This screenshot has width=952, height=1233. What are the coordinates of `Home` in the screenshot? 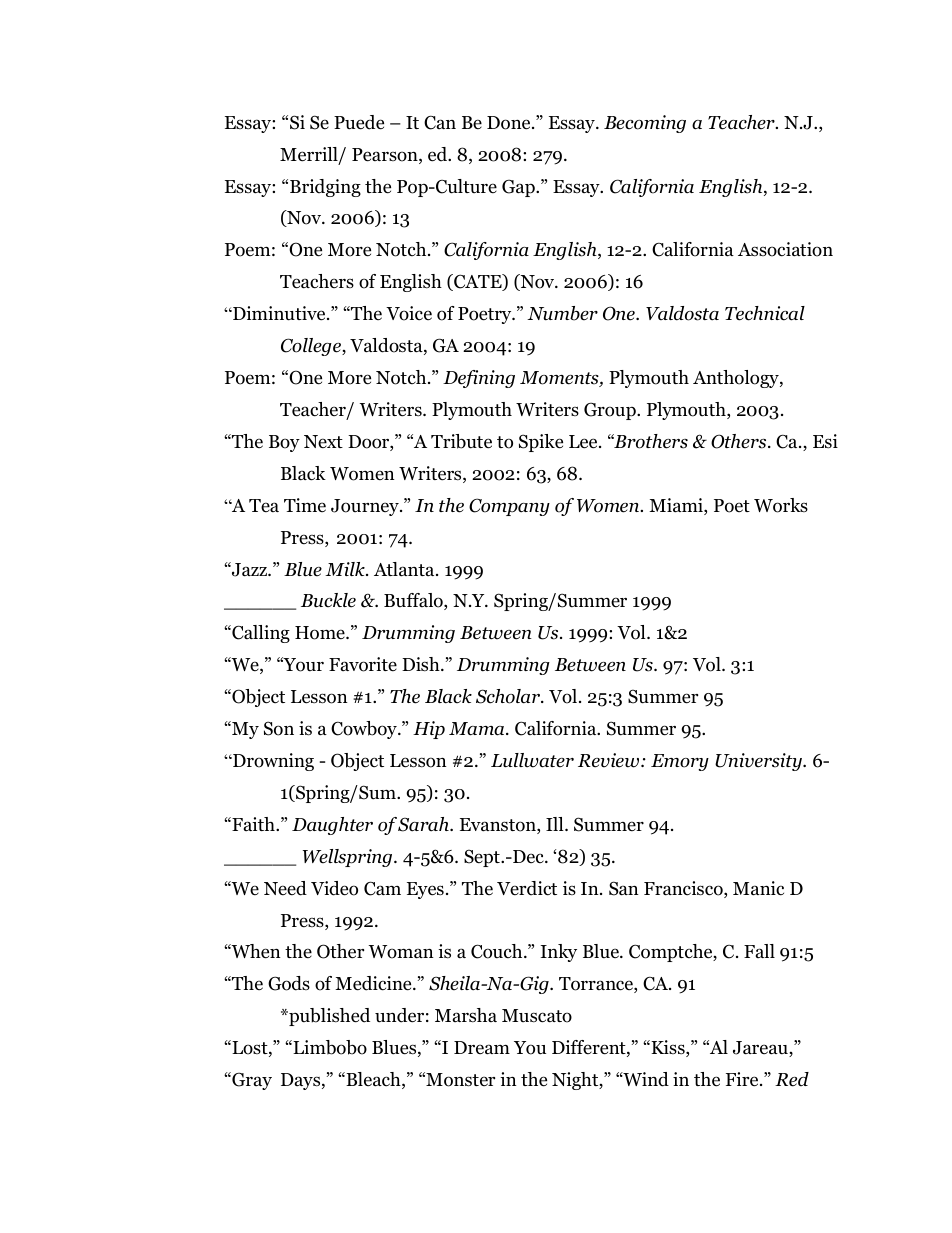 It's located at (321, 633).
